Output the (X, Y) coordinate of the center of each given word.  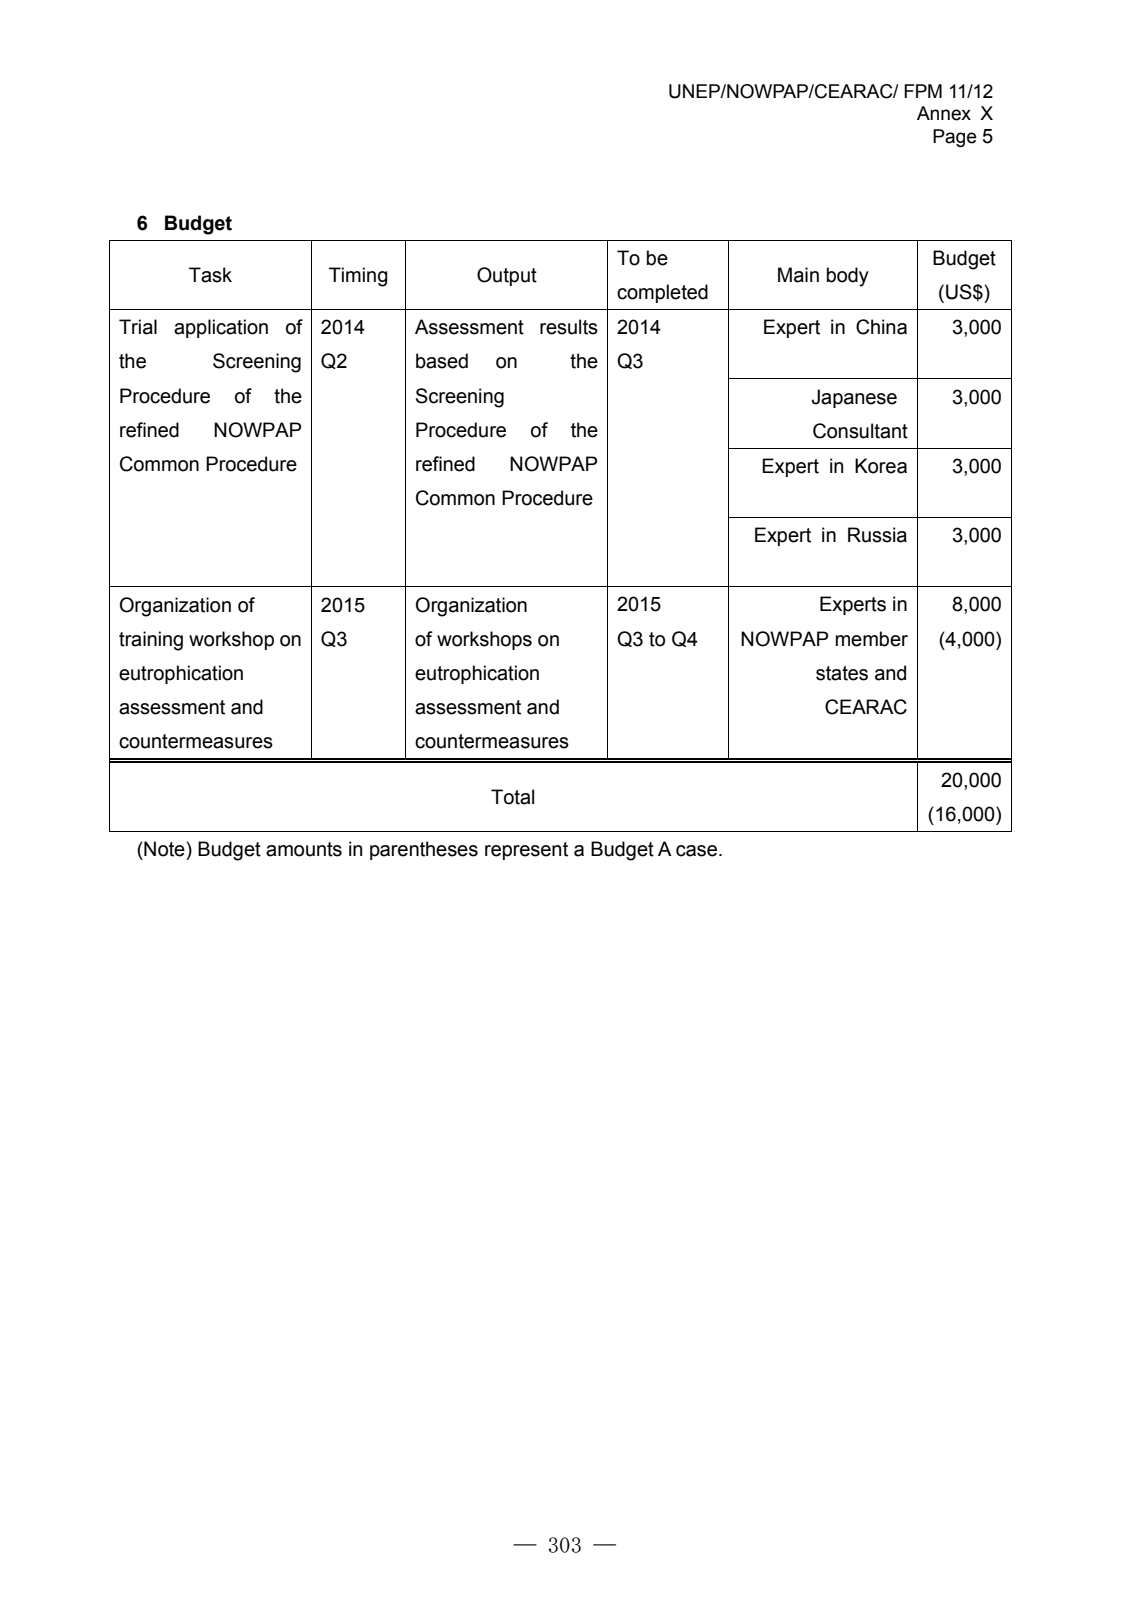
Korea (881, 466)
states (842, 673)
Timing (358, 277)
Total (512, 797)
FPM (923, 91)
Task (210, 275)
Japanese (854, 398)
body (848, 277)
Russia (877, 535)
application (221, 328)
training (151, 641)
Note (163, 849)
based (442, 361)
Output (507, 276)
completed (662, 293)
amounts (304, 849)
